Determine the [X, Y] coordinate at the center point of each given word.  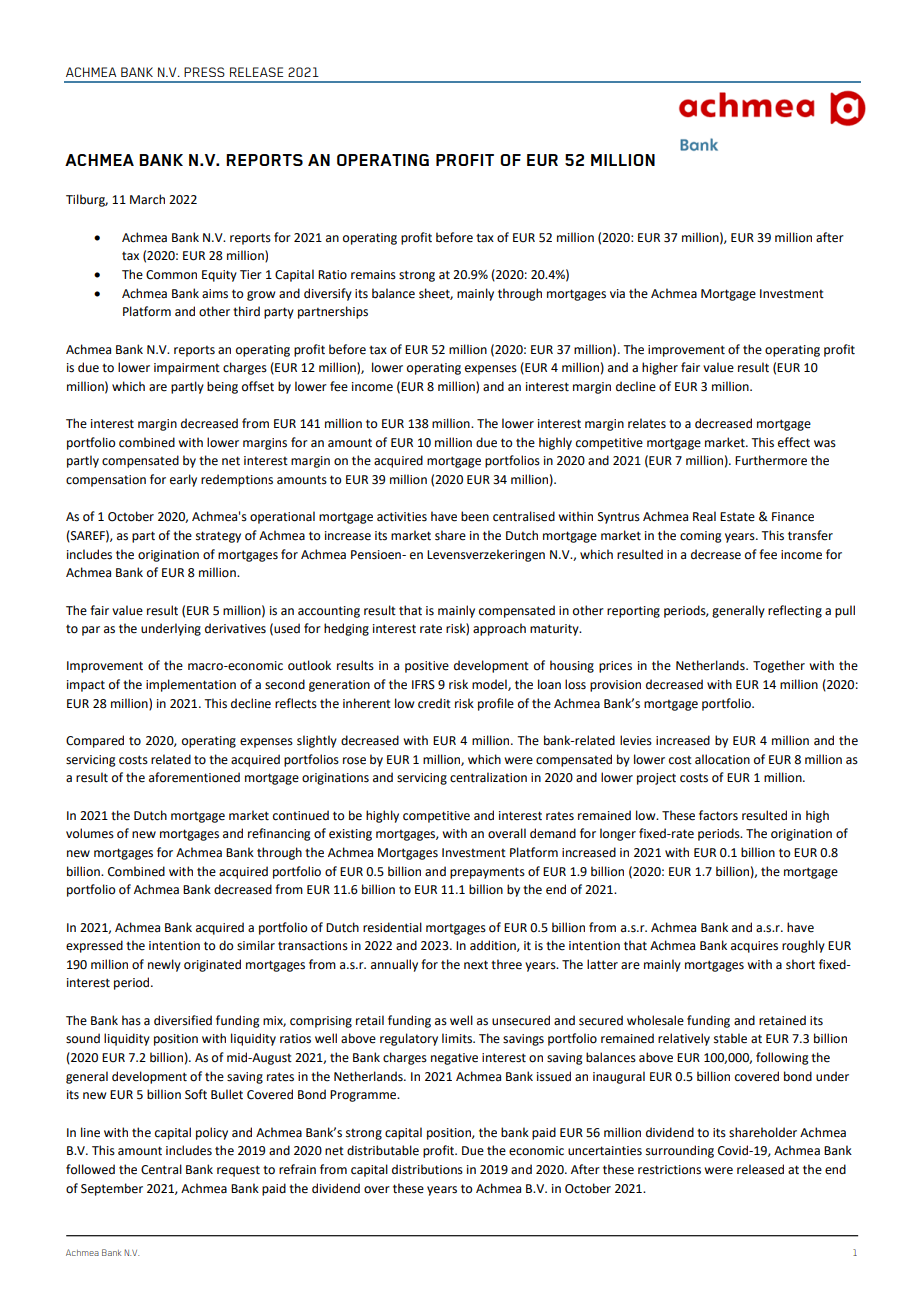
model [490, 685]
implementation [191, 685]
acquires [754, 947]
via [617, 294]
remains [373, 275]
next [476, 965]
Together [779, 666]
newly [164, 965]
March [147, 199]
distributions [427, 1169]
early [183, 480]
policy [212, 1133]
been [475, 516]
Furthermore [771, 460]
